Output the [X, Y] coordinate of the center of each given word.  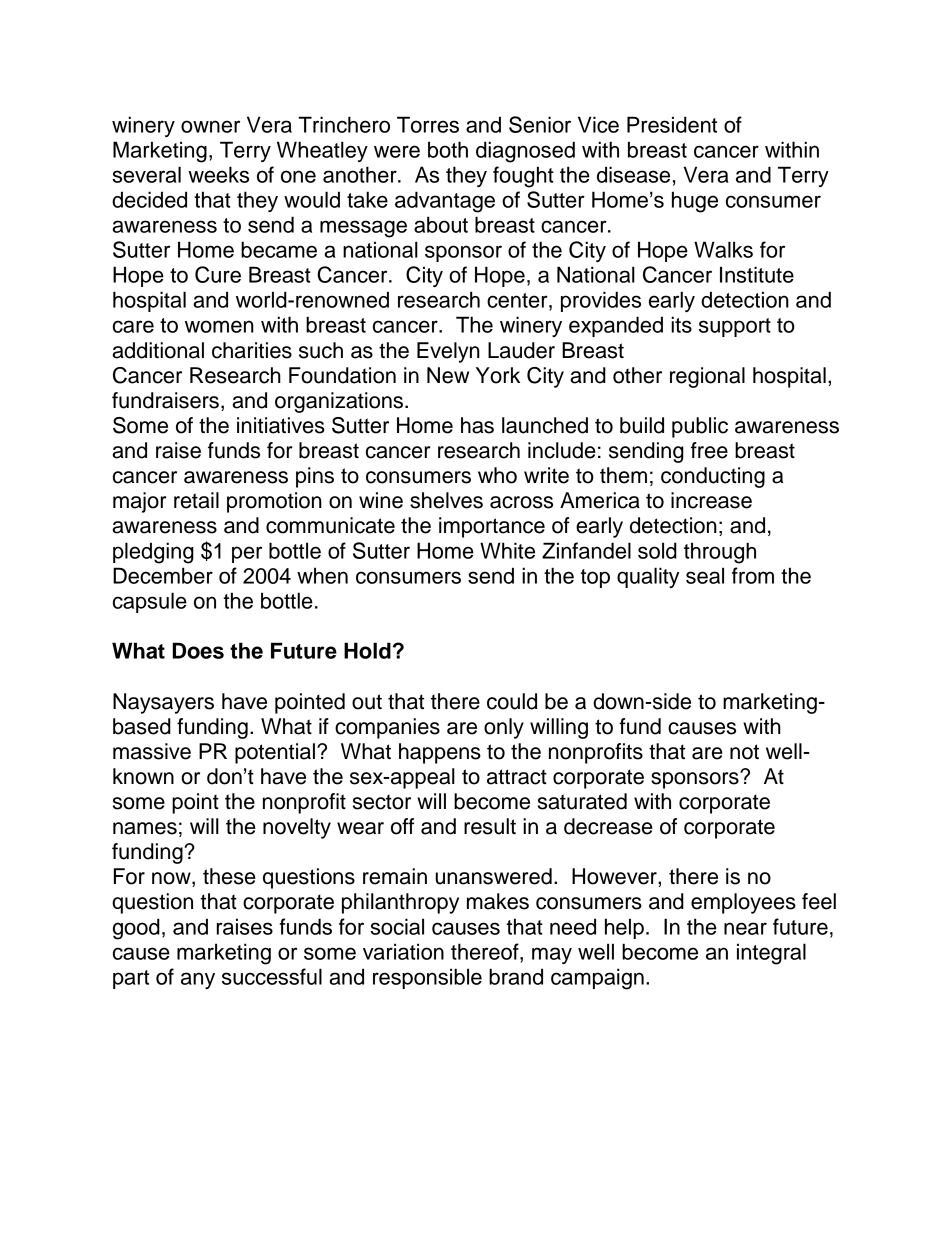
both [448, 149]
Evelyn [448, 352]
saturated [582, 801]
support [735, 327]
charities [252, 350]
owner [210, 126]
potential [275, 753]
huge [695, 202]
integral [771, 954]
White [507, 550]
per [247, 554]
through [720, 553]
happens [440, 753]
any [198, 980]
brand [516, 976]
